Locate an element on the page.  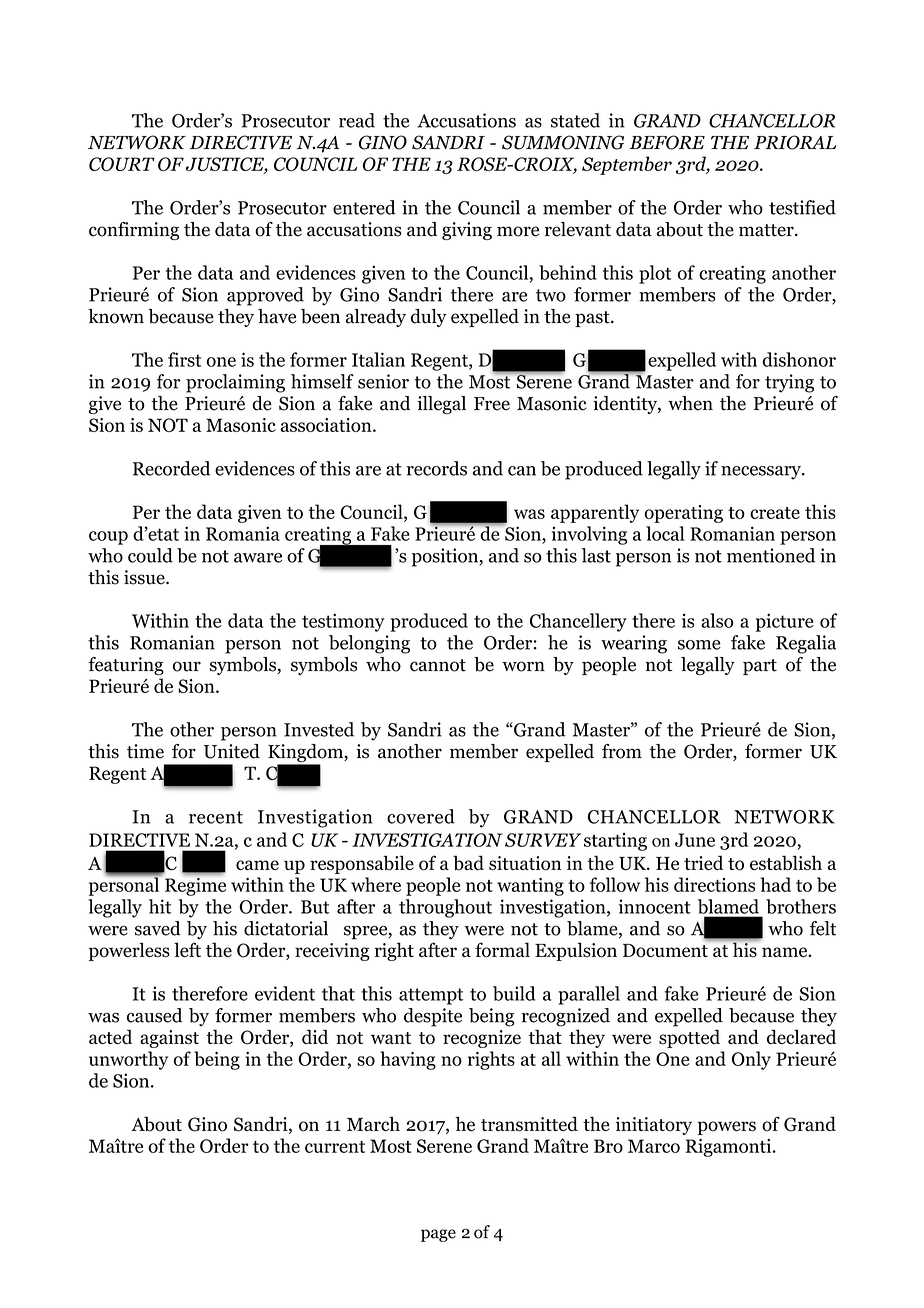
cannot is located at coordinates (438, 665).
